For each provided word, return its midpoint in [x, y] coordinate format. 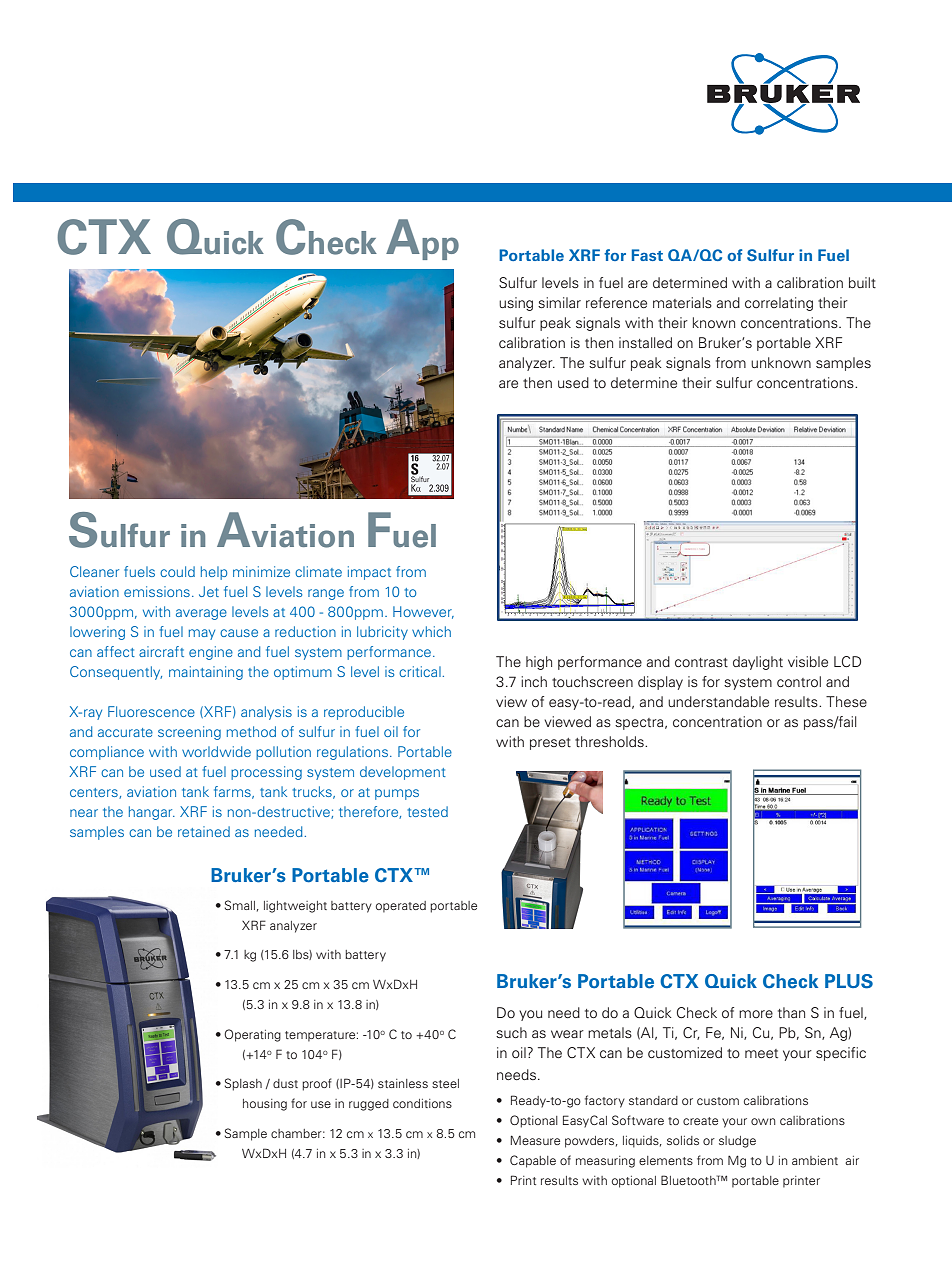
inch [534, 681]
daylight [758, 663]
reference [616, 302]
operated [401, 907]
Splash [243, 1084]
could [177, 571]
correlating [779, 304]
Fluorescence [151, 711]
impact [369, 573]
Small [240, 905]
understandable [718, 701]
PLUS [849, 981]
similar [559, 302]
